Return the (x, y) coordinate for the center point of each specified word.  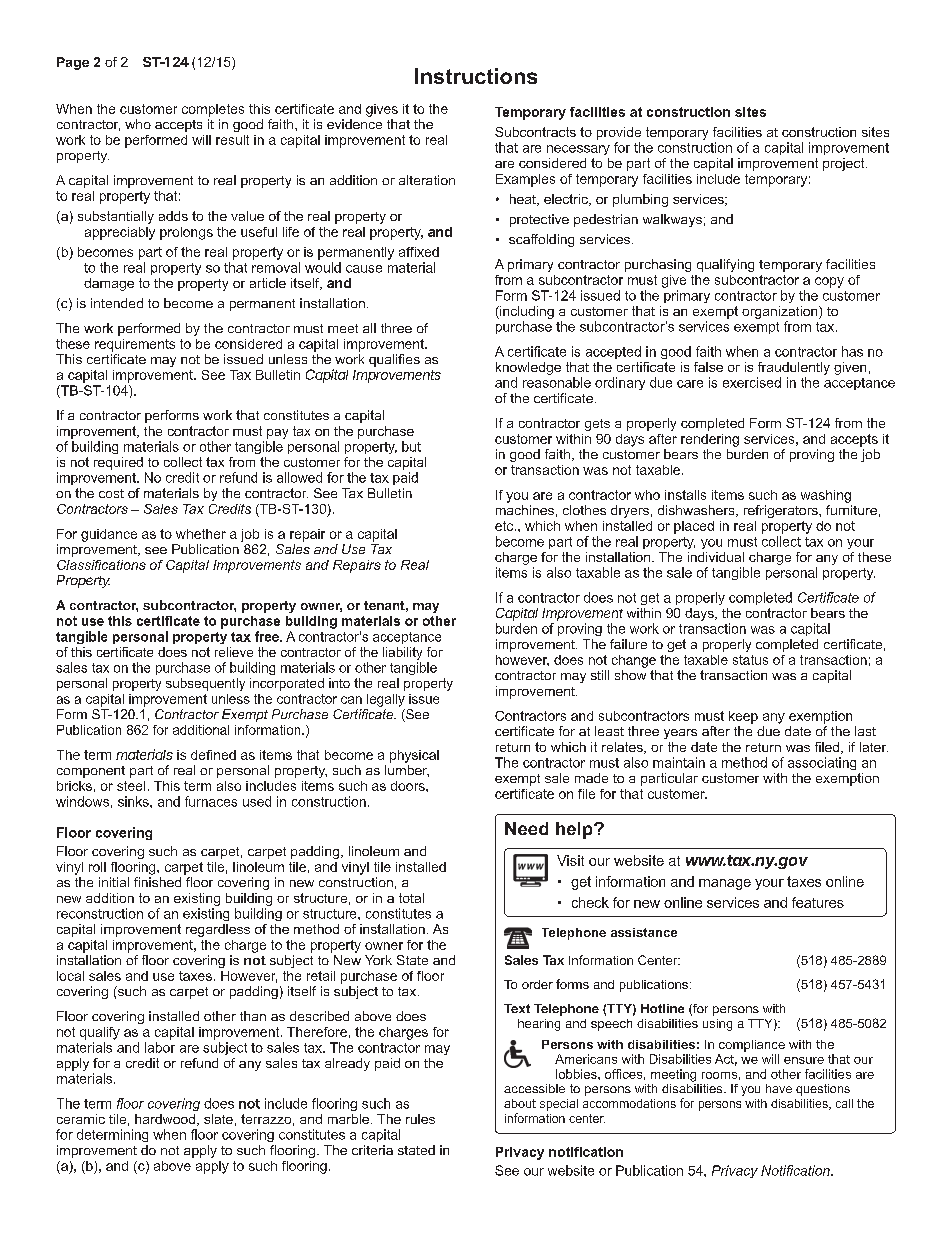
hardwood (166, 1120)
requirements (135, 345)
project (845, 164)
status (750, 660)
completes (213, 110)
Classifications (101, 565)
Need (526, 828)
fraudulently (794, 368)
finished (157, 882)
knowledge (528, 368)
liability (402, 653)
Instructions (476, 76)
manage (725, 884)
